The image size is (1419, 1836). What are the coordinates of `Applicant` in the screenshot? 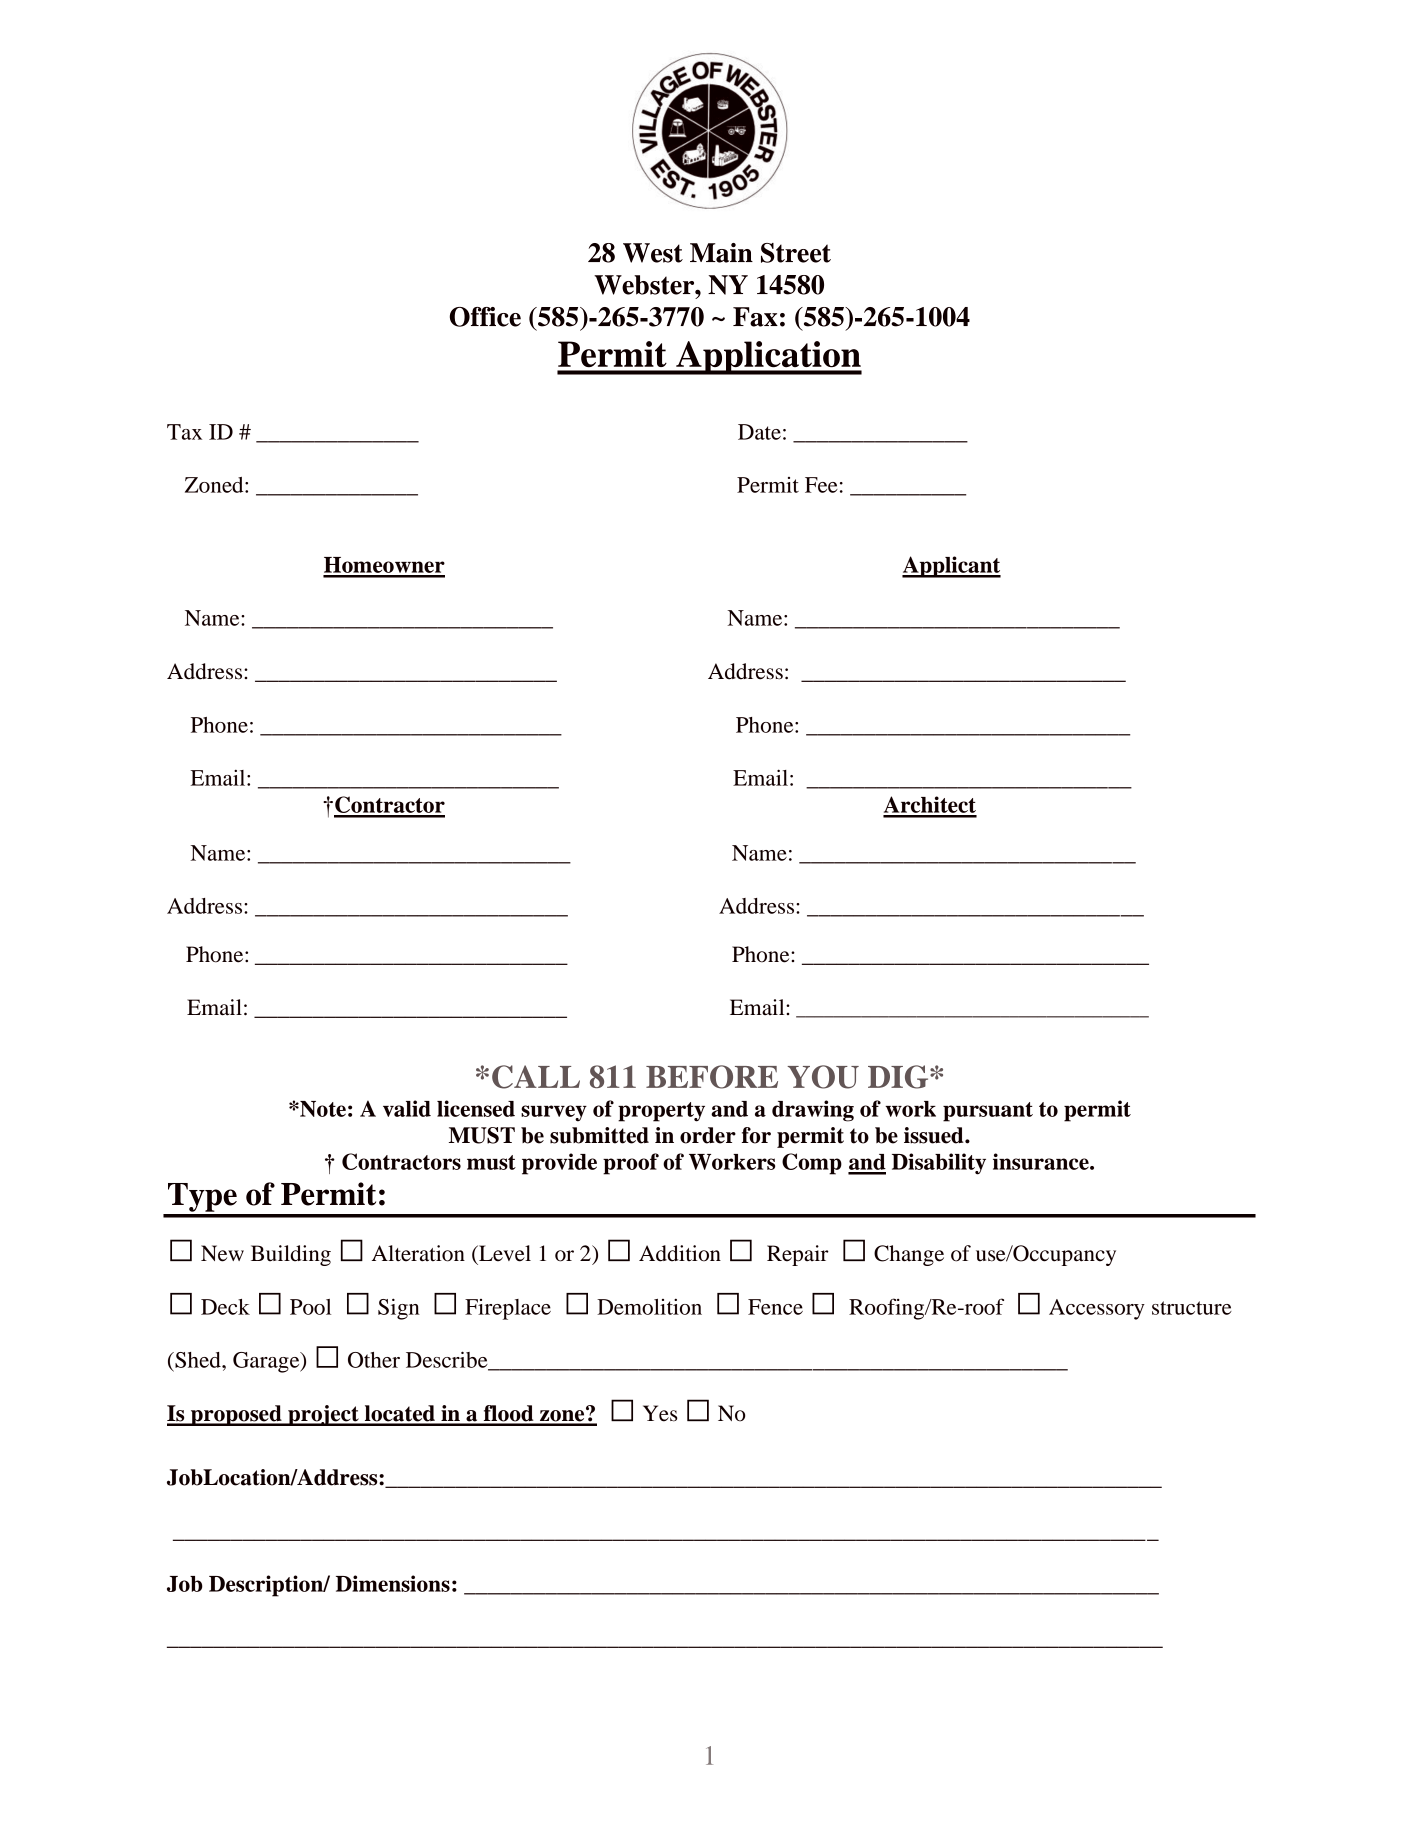 It's located at (951, 567).
